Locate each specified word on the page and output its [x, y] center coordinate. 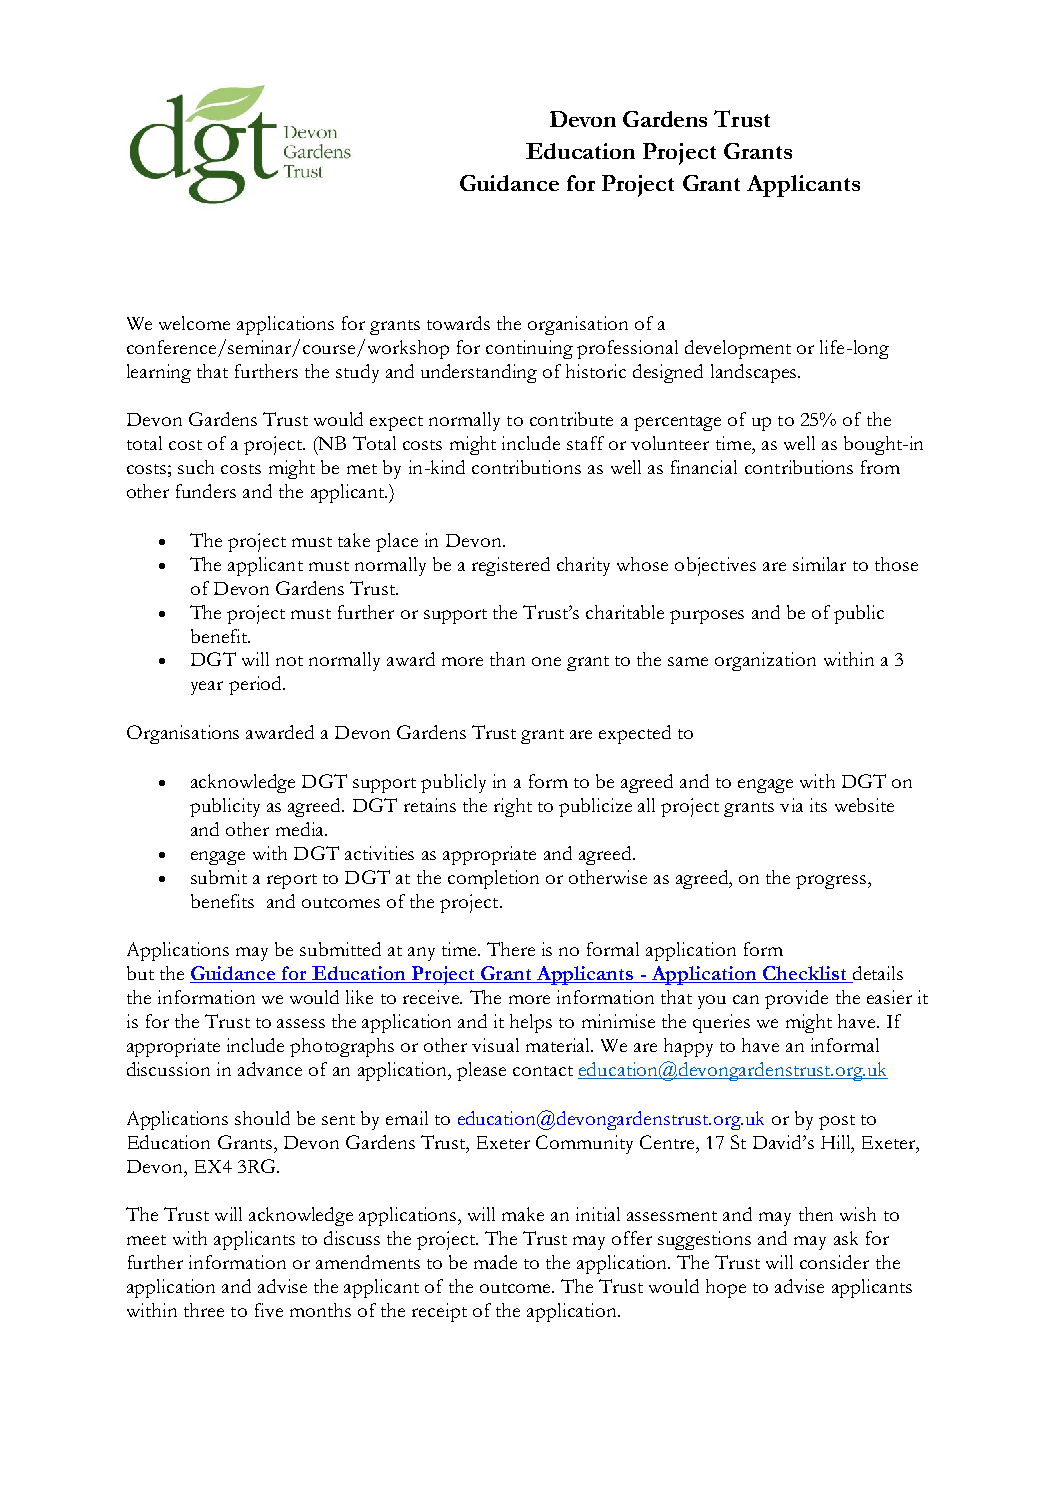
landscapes [755, 373]
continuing [529, 349]
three [204, 1310]
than [507, 659]
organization [765, 661]
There [511, 949]
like [359, 997]
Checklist [805, 974]
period [256, 685]
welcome [194, 323]
